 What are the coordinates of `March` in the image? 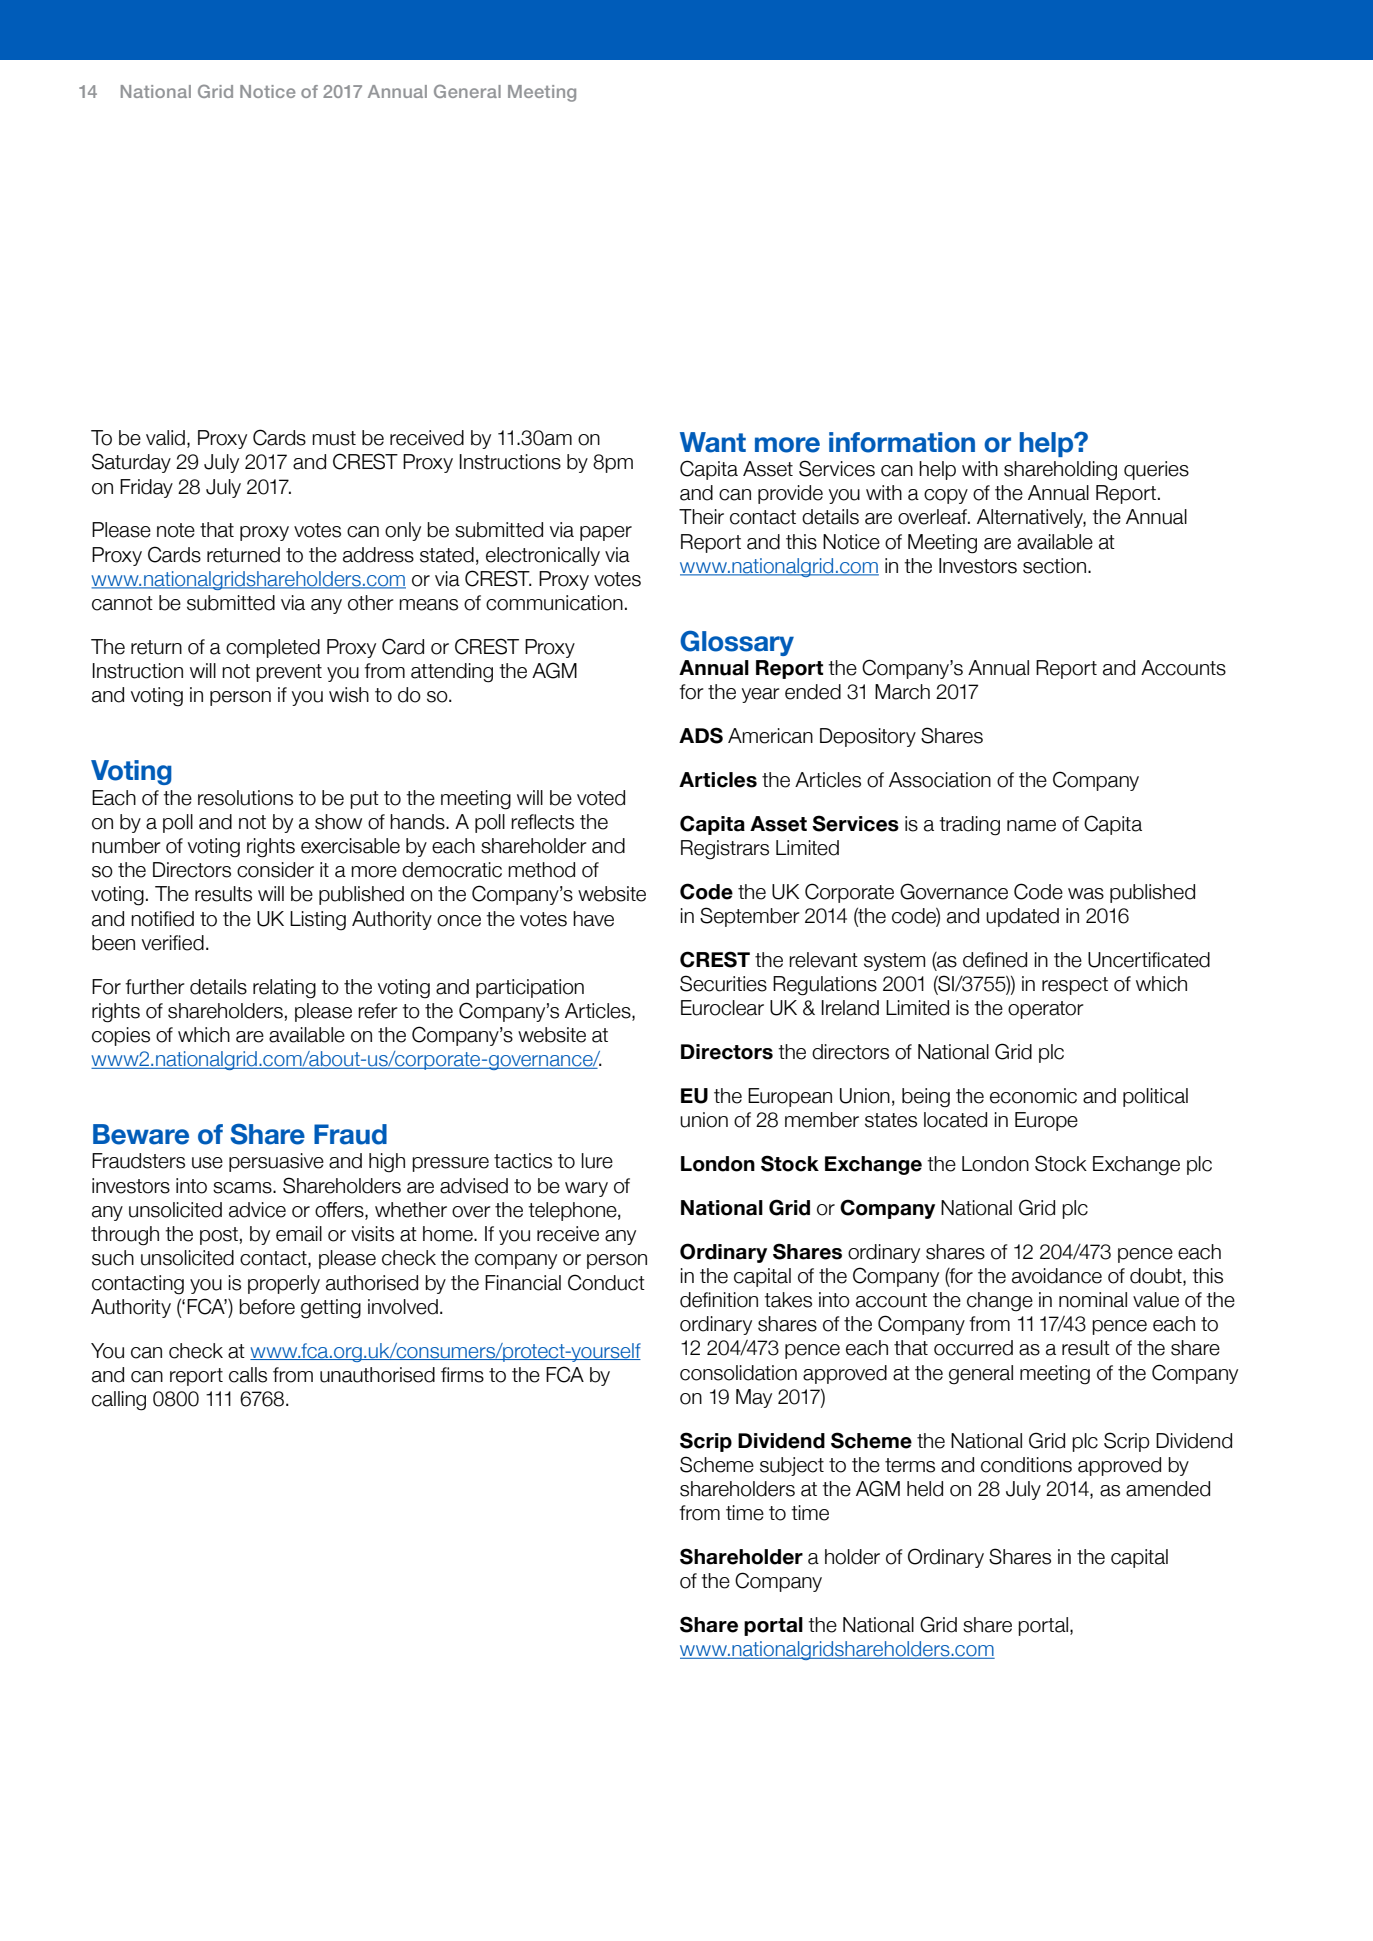 It's located at (902, 692).
